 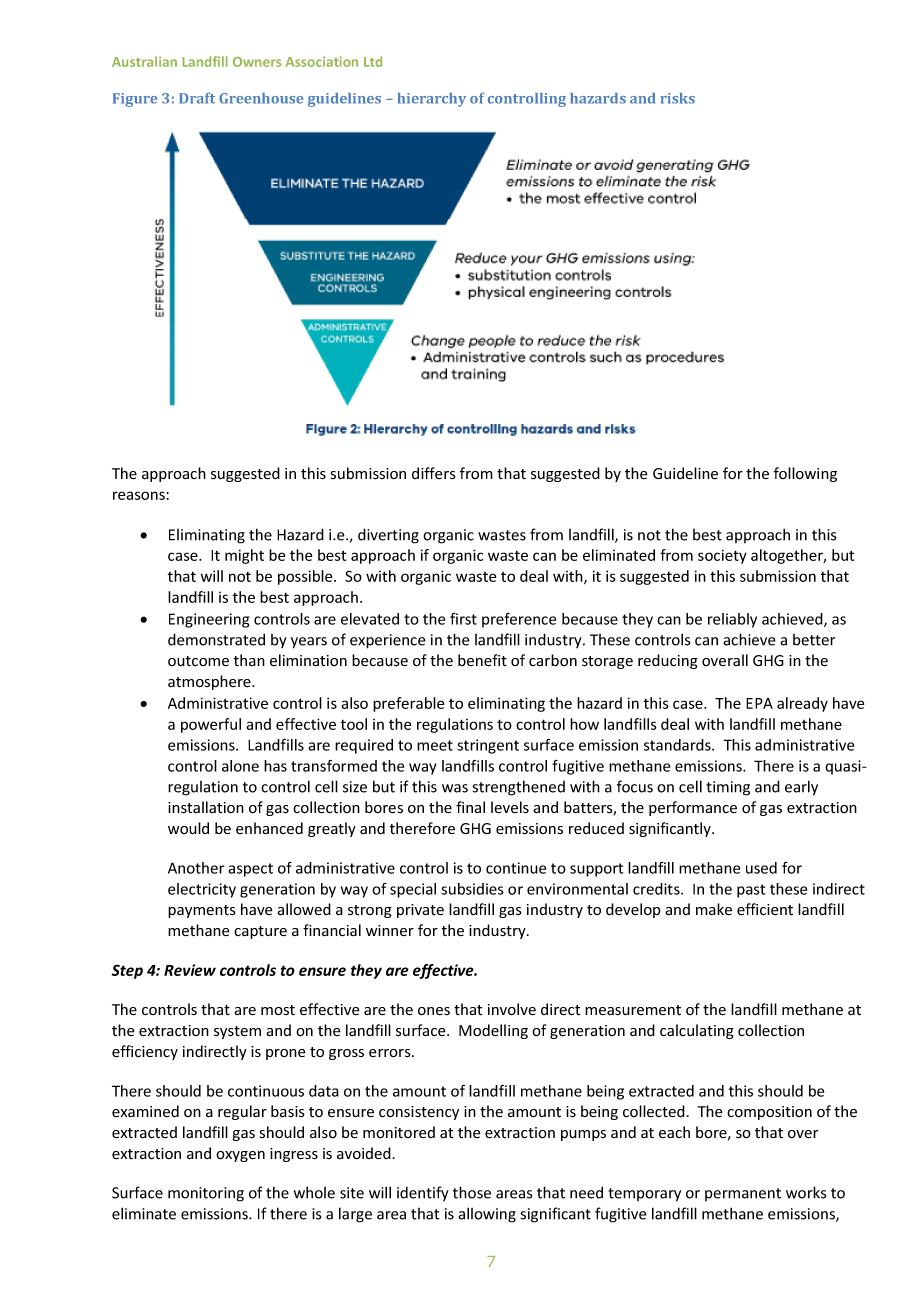 What do you see at coordinates (463, 619) in the screenshot?
I see `first` at bounding box center [463, 619].
